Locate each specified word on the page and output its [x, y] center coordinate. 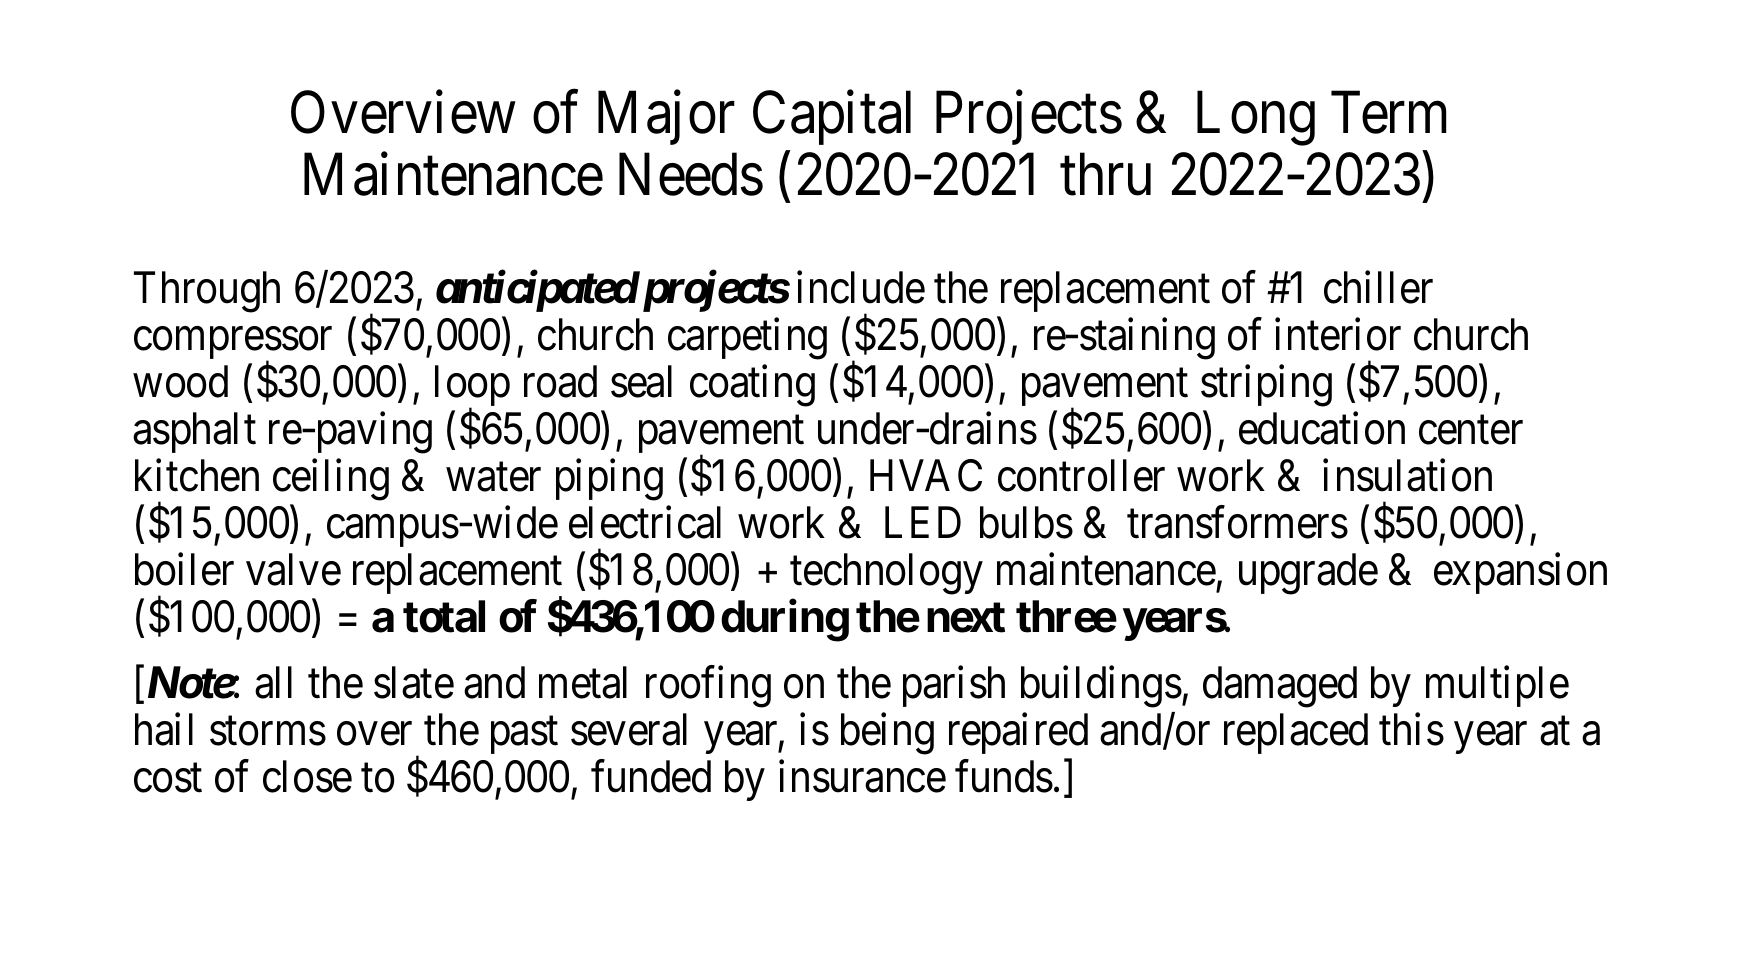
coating [752, 386]
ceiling [331, 480]
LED [923, 523]
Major [666, 118]
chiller [1378, 288]
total [444, 617]
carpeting [747, 339]
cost [168, 778]
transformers [1237, 523]
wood [180, 382]
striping [1266, 386]
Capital [832, 118]
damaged [1280, 687]
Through [207, 292]
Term [1388, 113]
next [966, 618]
